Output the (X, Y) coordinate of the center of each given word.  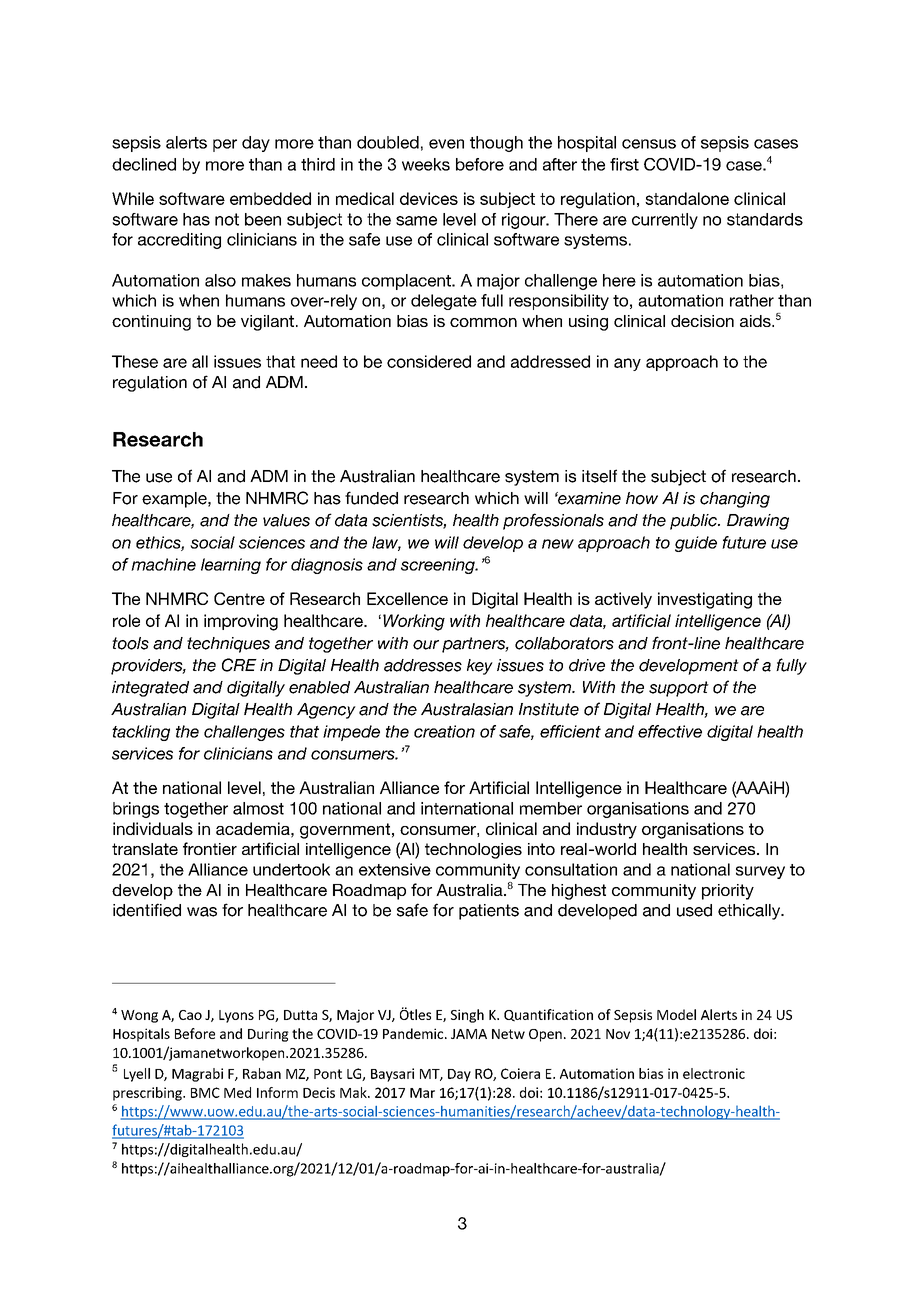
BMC (205, 1092)
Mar (422, 1093)
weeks (426, 164)
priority (728, 892)
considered (429, 361)
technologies (473, 851)
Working (414, 622)
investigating (705, 600)
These (135, 361)
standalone (687, 198)
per (225, 145)
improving (241, 622)
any (627, 364)
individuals (153, 828)
